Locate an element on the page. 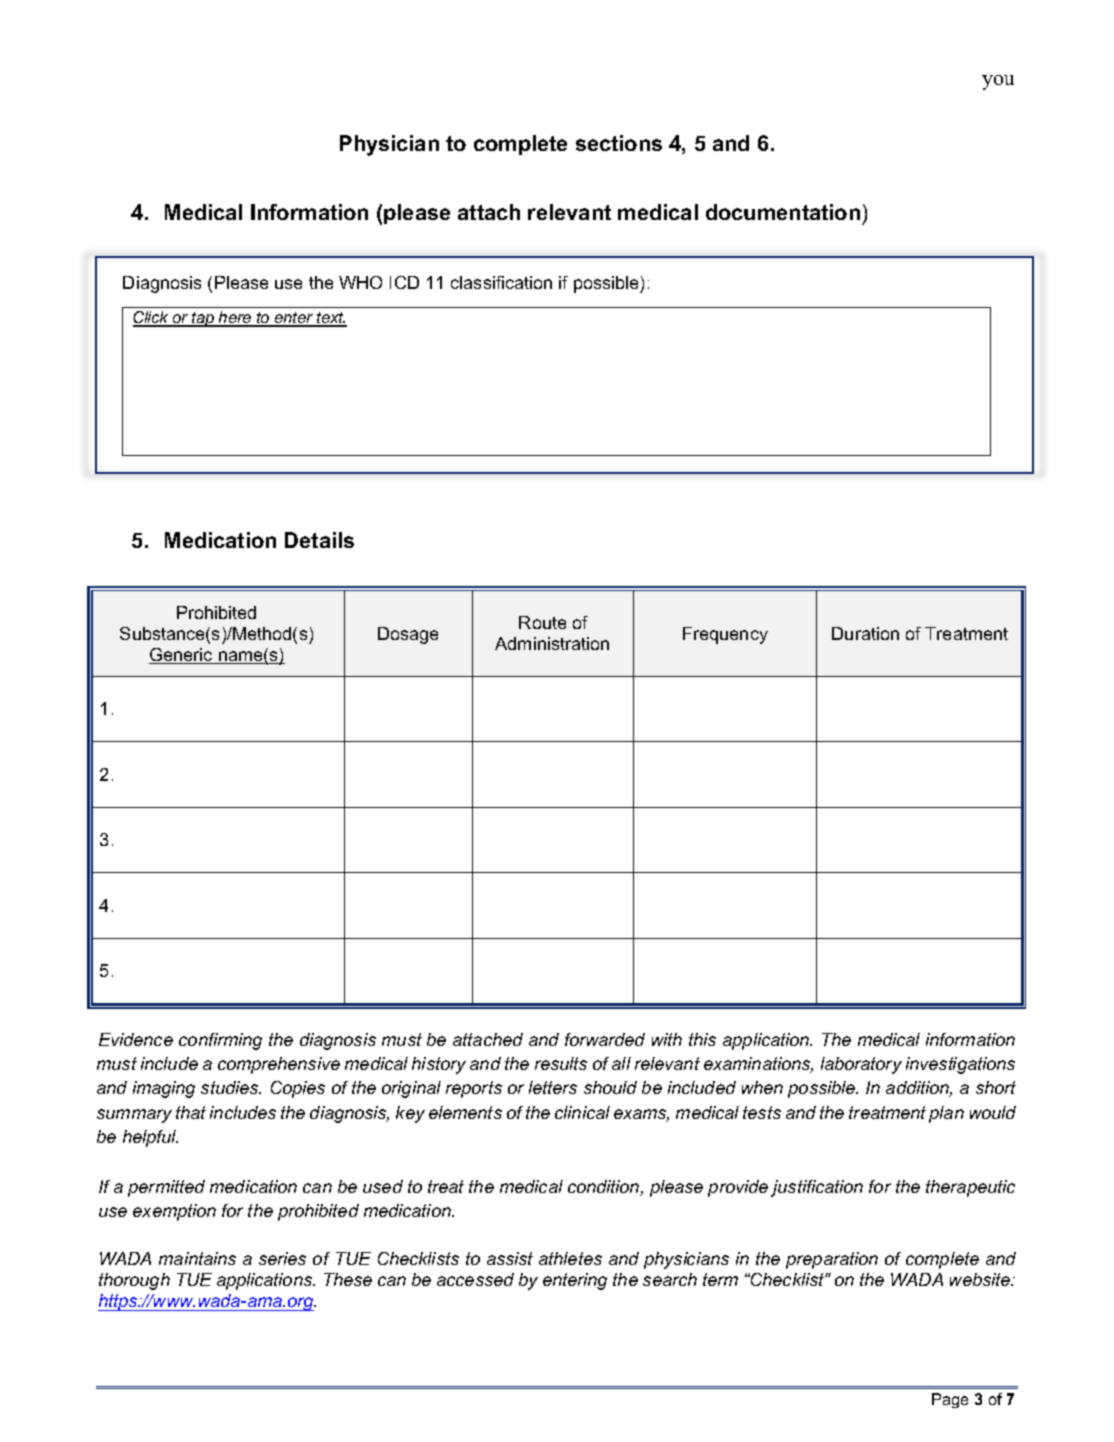 Image resolution: width=1114 pixels, height=1442 pixels. Generic is located at coordinates (182, 656).
